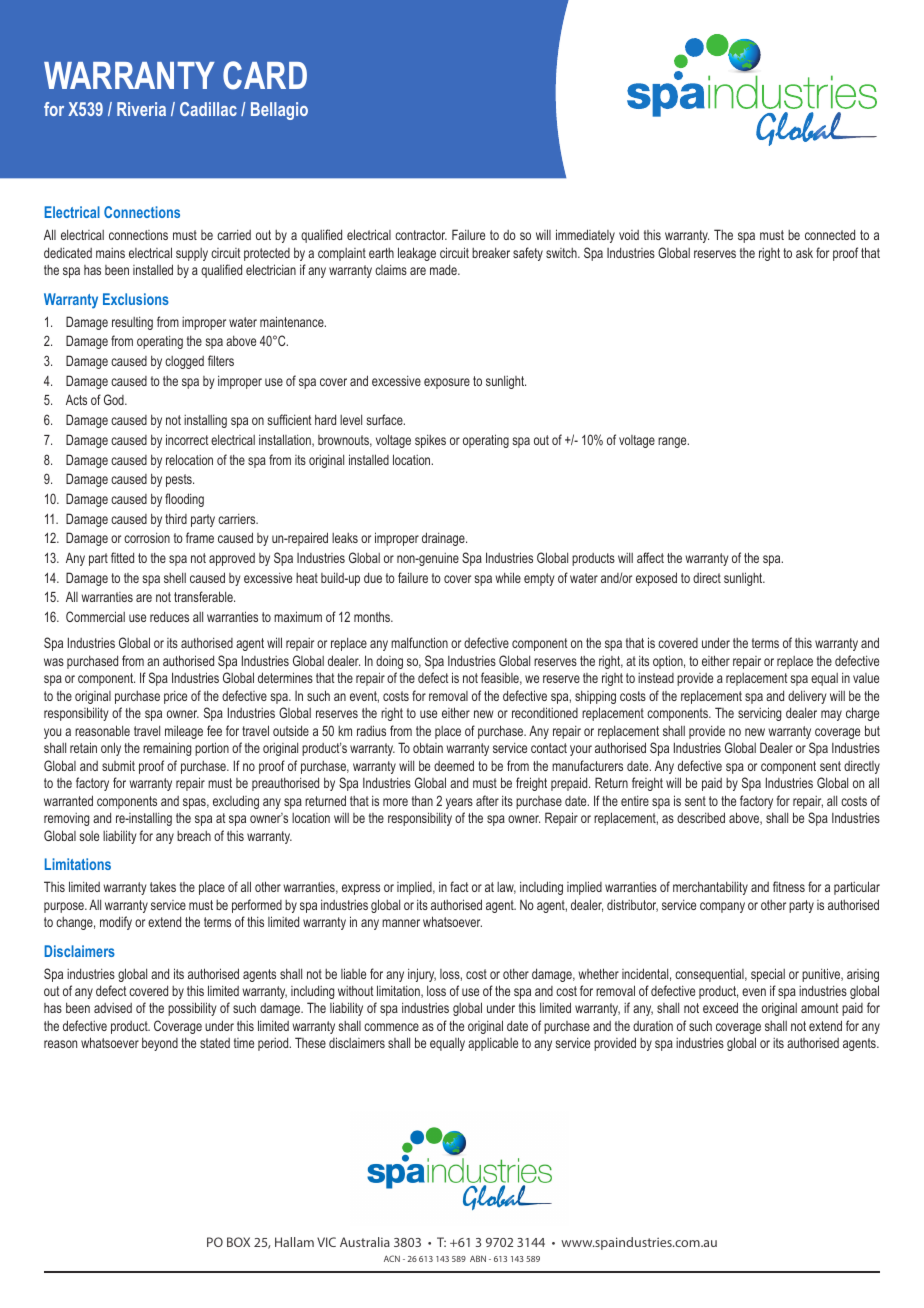  What do you see at coordinates (807, 697) in the image?
I see `delivery` at bounding box center [807, 697].
